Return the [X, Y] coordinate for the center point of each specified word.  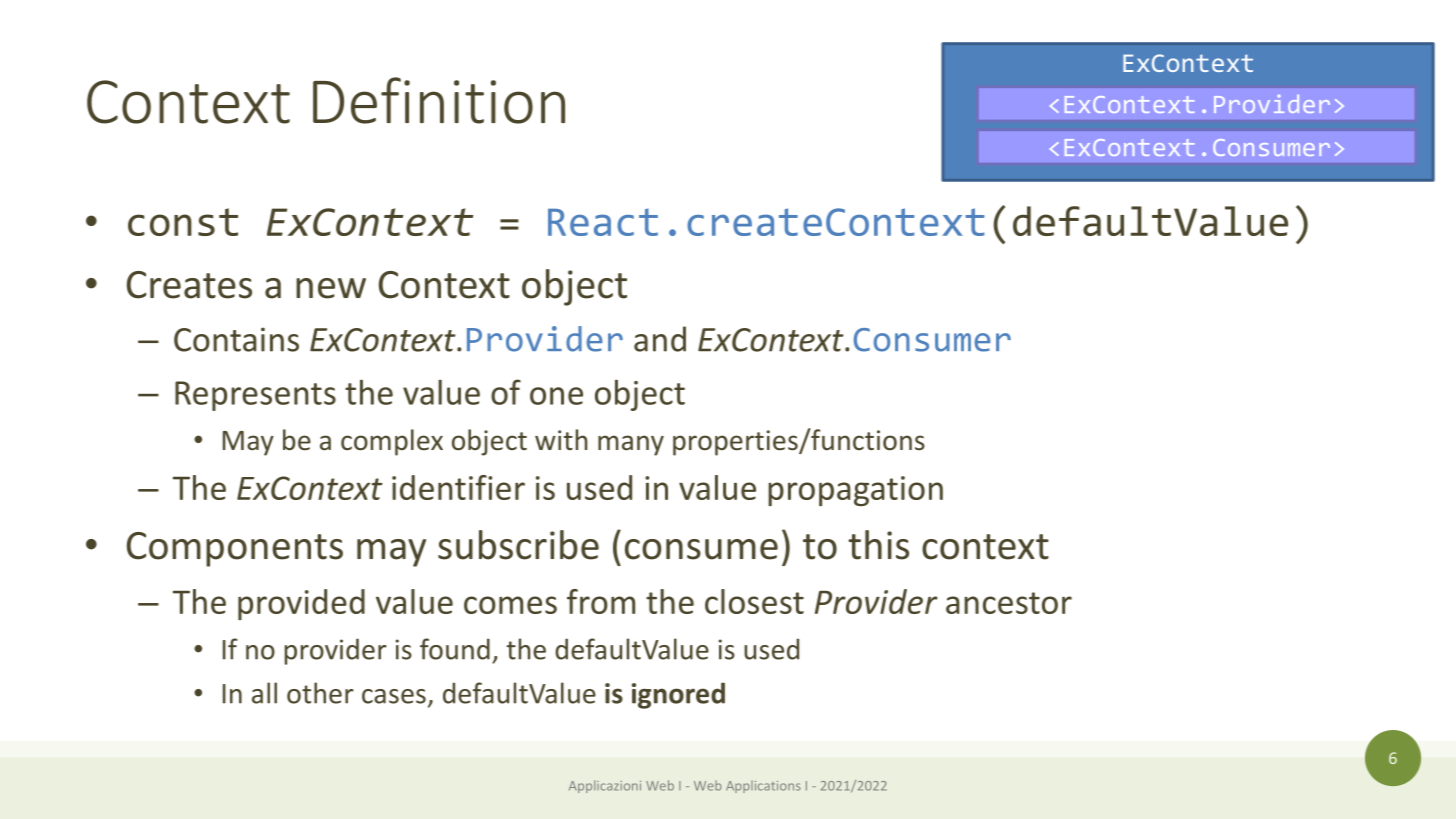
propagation [855, 491]
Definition [439, 100]
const [183, 222]
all [264, 693]
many [631, 445]
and [660, 339]
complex [392, 442]
